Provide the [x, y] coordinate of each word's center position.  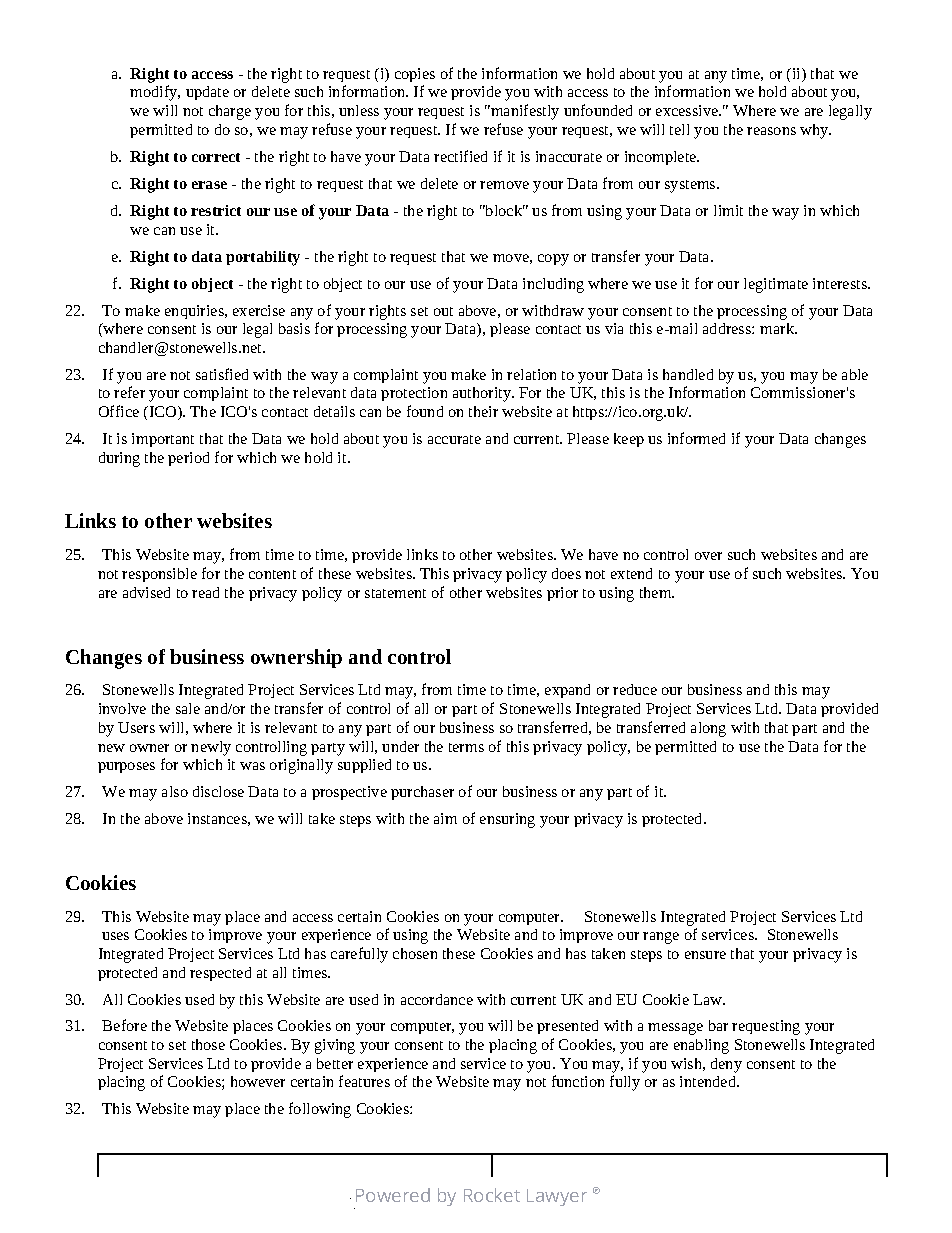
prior [562, 594]
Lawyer [557, 1197]
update [207, 93]
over [708, 556]
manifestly [524, 112]
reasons [771, 131]
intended [709, 1081]
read [205, 592]
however [258, 1081]
